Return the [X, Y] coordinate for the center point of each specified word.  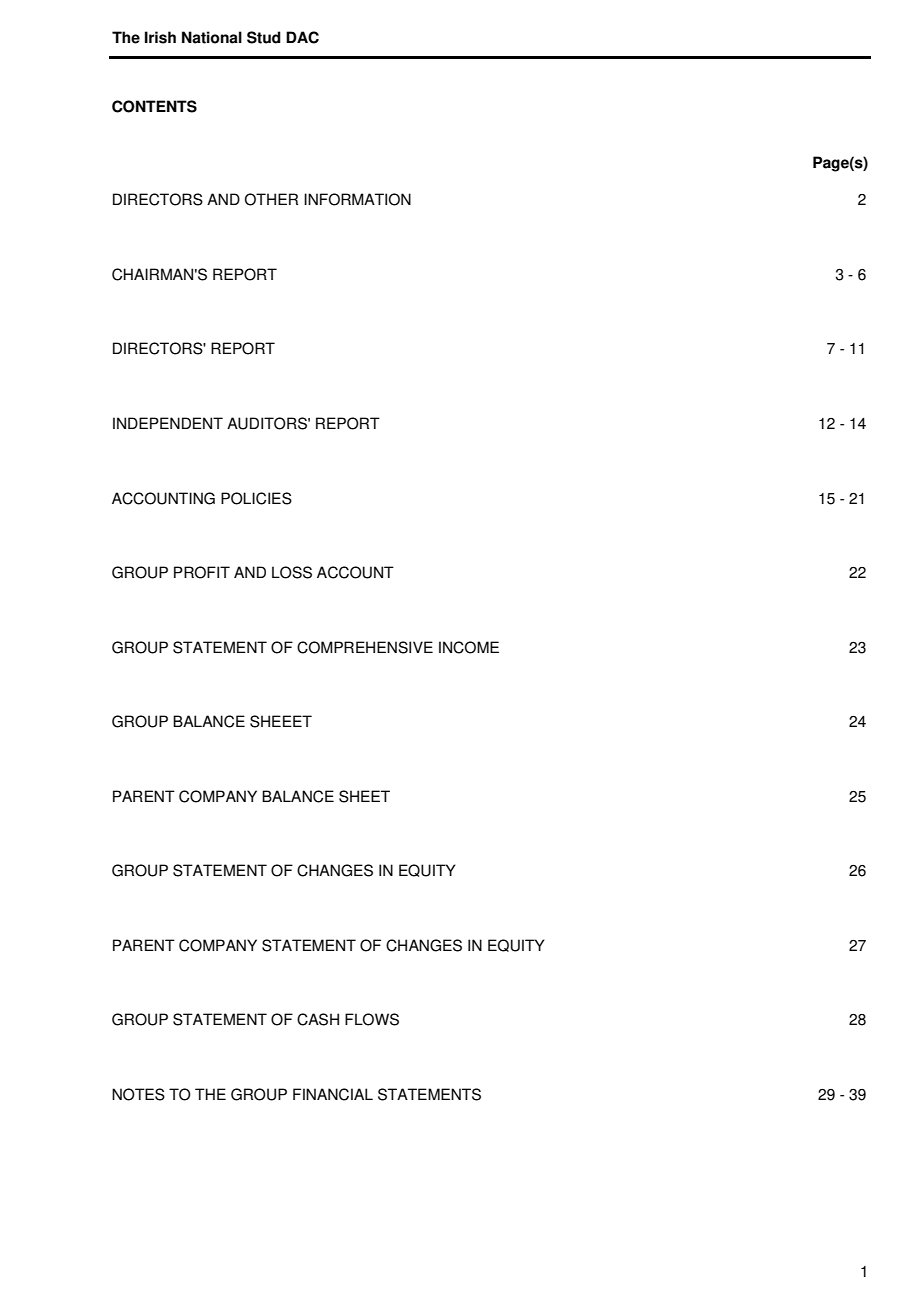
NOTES [138, 1094]
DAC [302, 37]
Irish [160, 37]
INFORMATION [357, 199]
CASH [318, 1019]
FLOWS [372, 1019]
